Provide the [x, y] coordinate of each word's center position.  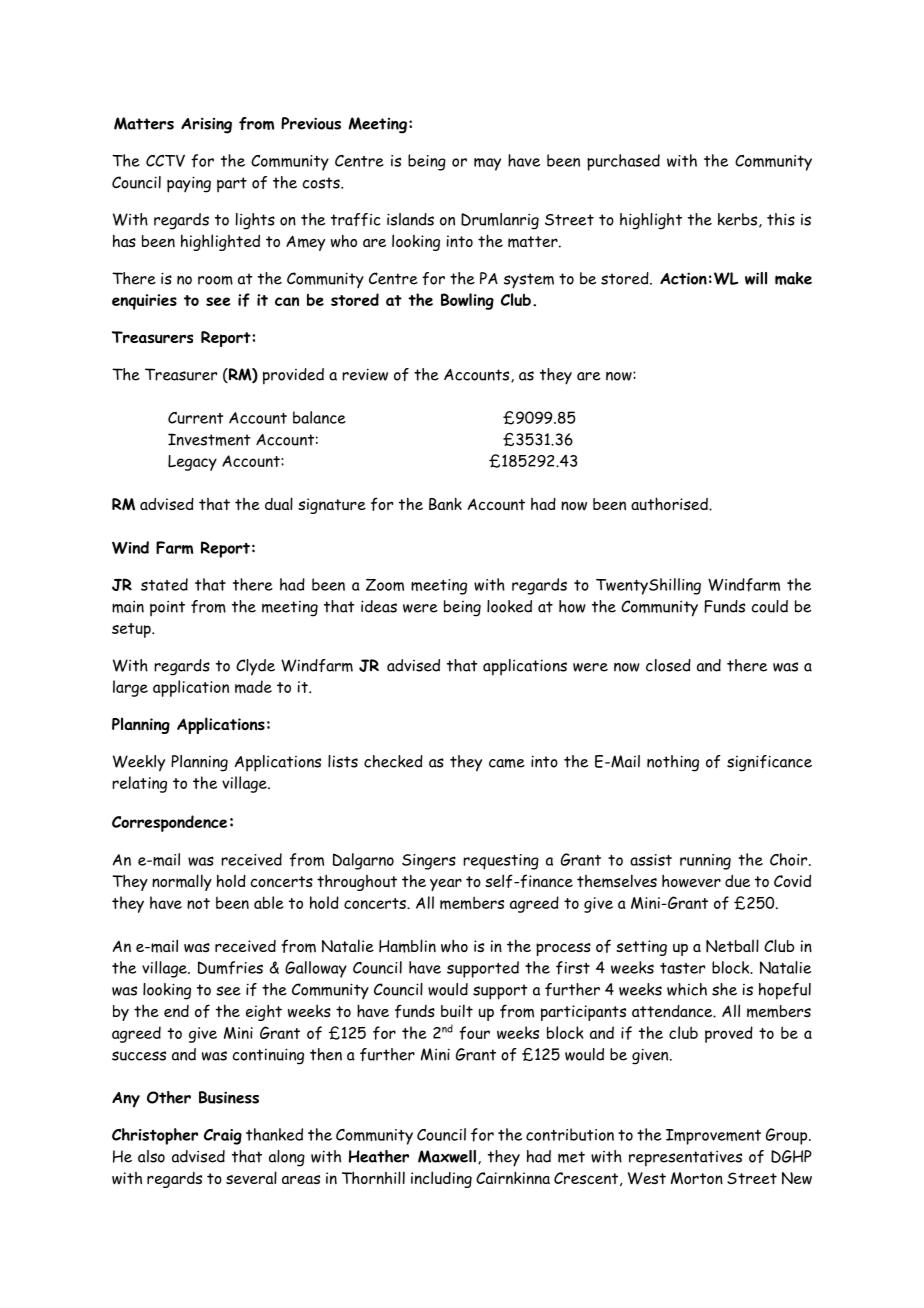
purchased [623, 162]
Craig [223, 1137]
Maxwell [447, 1156]
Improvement [713, 1137]
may [487, 164]
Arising [206, 125]
